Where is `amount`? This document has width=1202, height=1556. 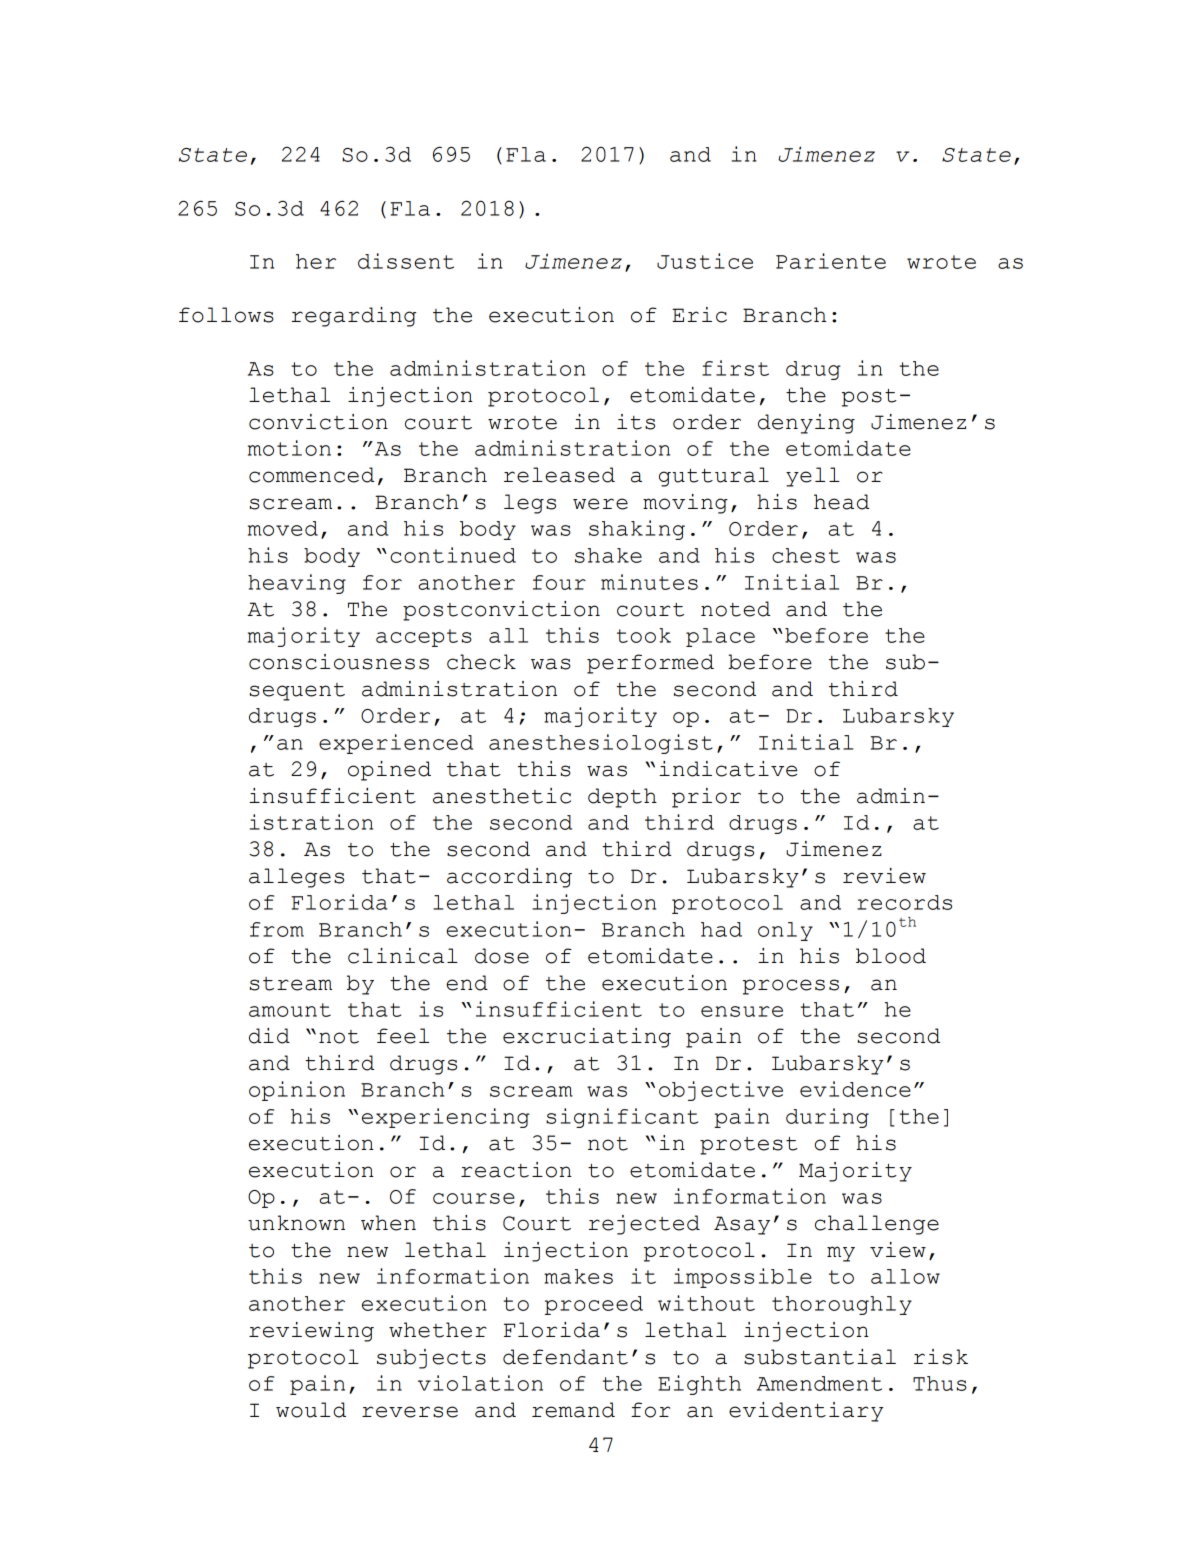 amount is located at coordinates (290, 1010).
